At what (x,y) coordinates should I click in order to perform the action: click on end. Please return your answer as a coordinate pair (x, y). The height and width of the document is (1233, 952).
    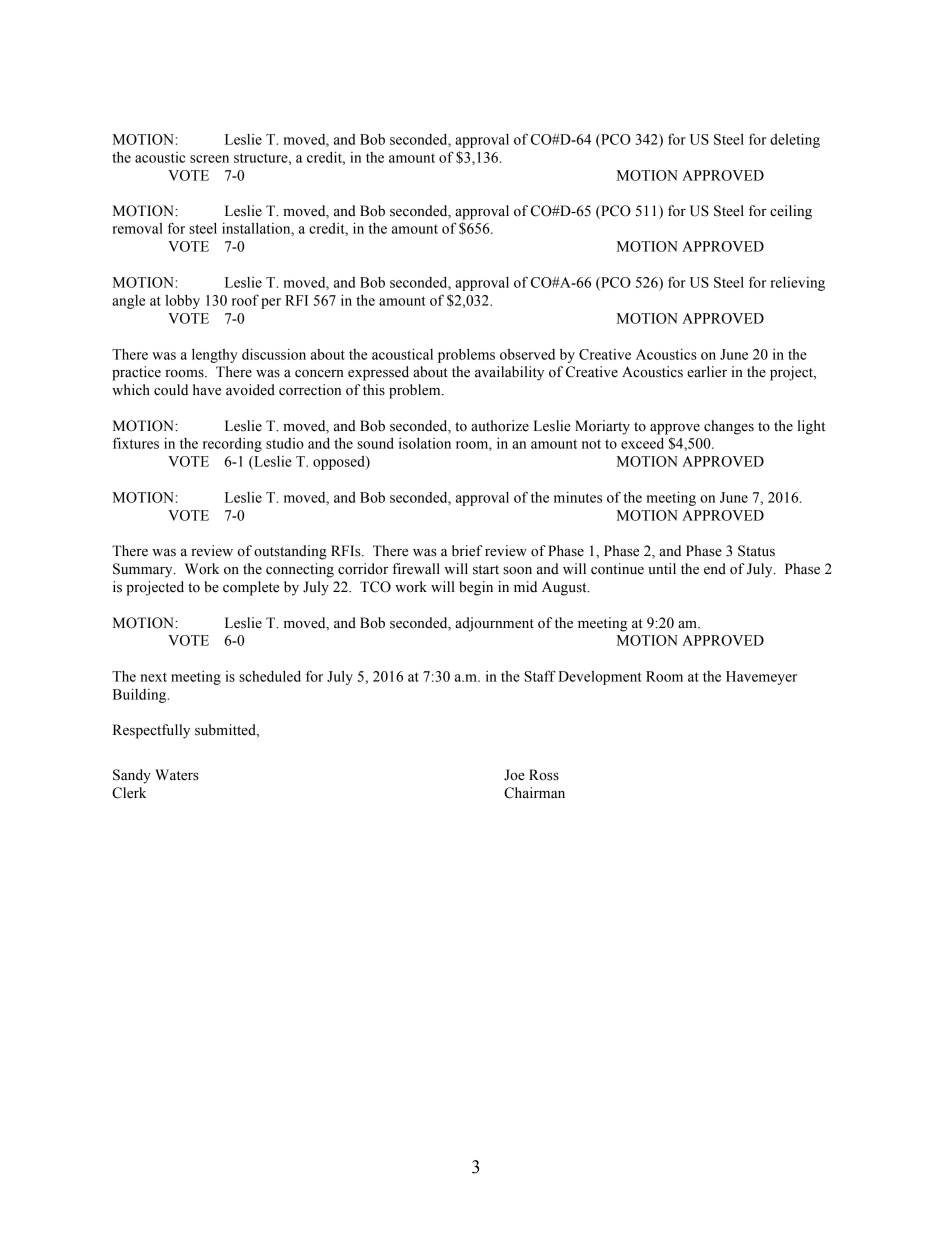
    Looking at the image, I should click on (715, 569).
